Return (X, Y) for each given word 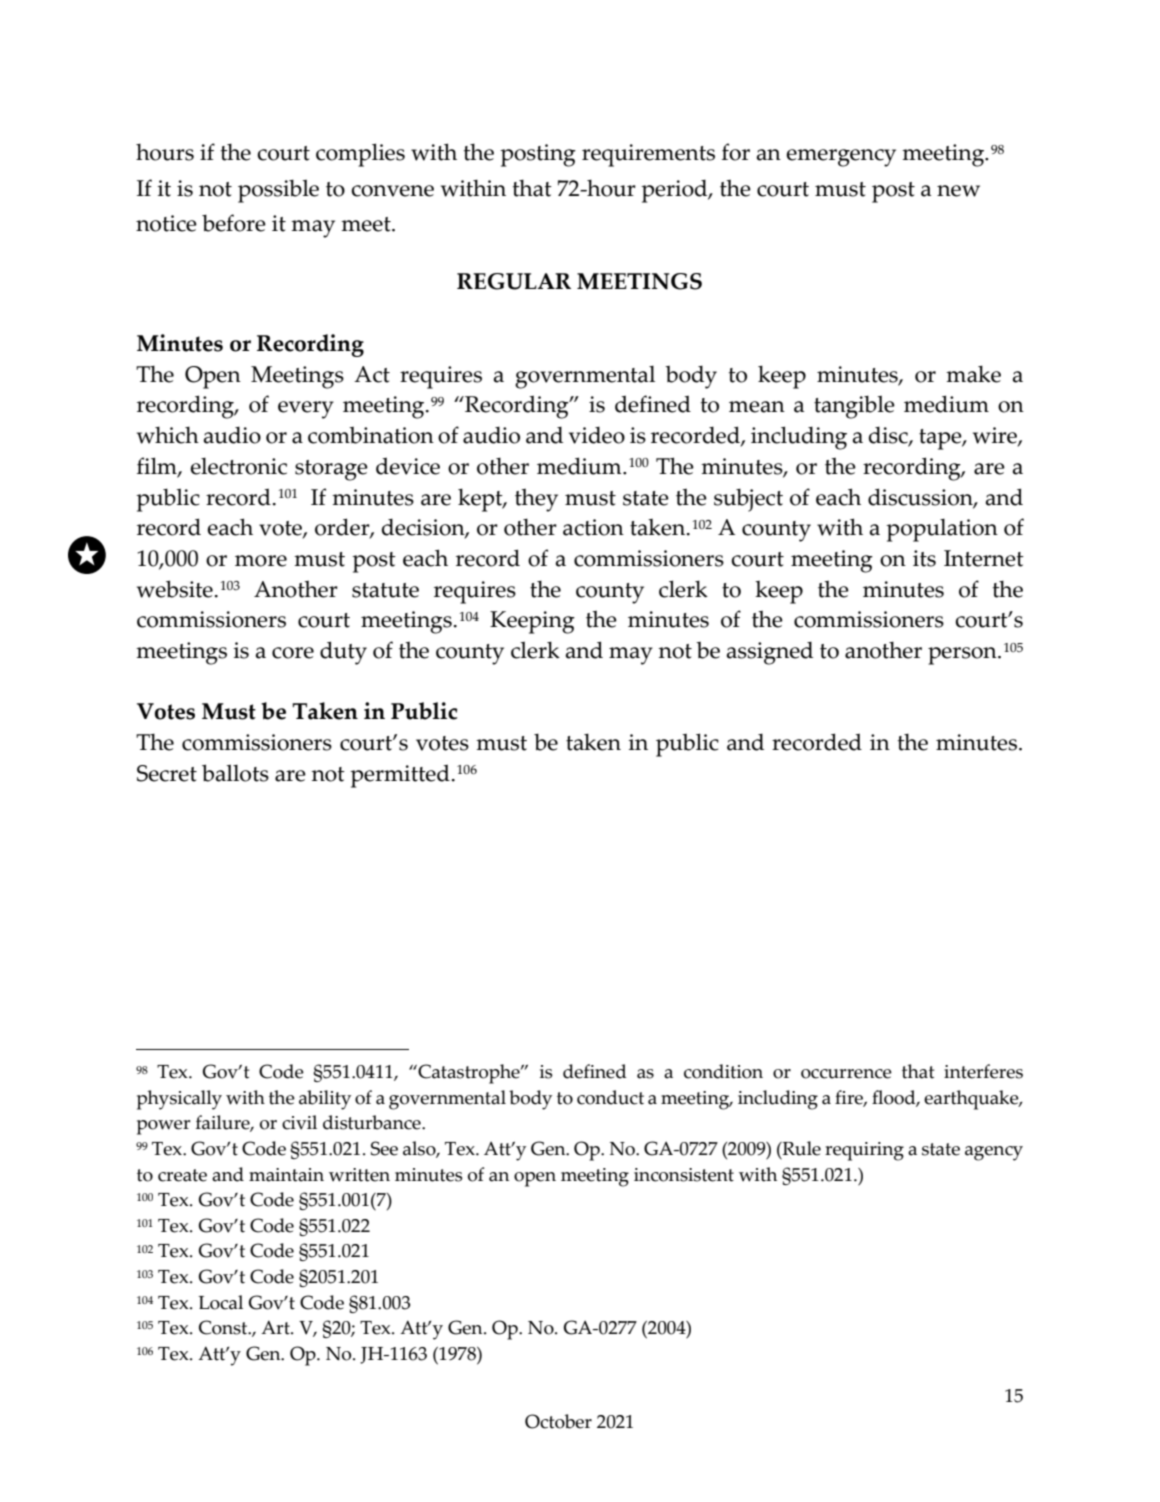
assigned (769, 653)
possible (278, 191)
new (958, 191)
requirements (648, 155)
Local (220, 1302)
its (924, 558)
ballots (235, 773)
